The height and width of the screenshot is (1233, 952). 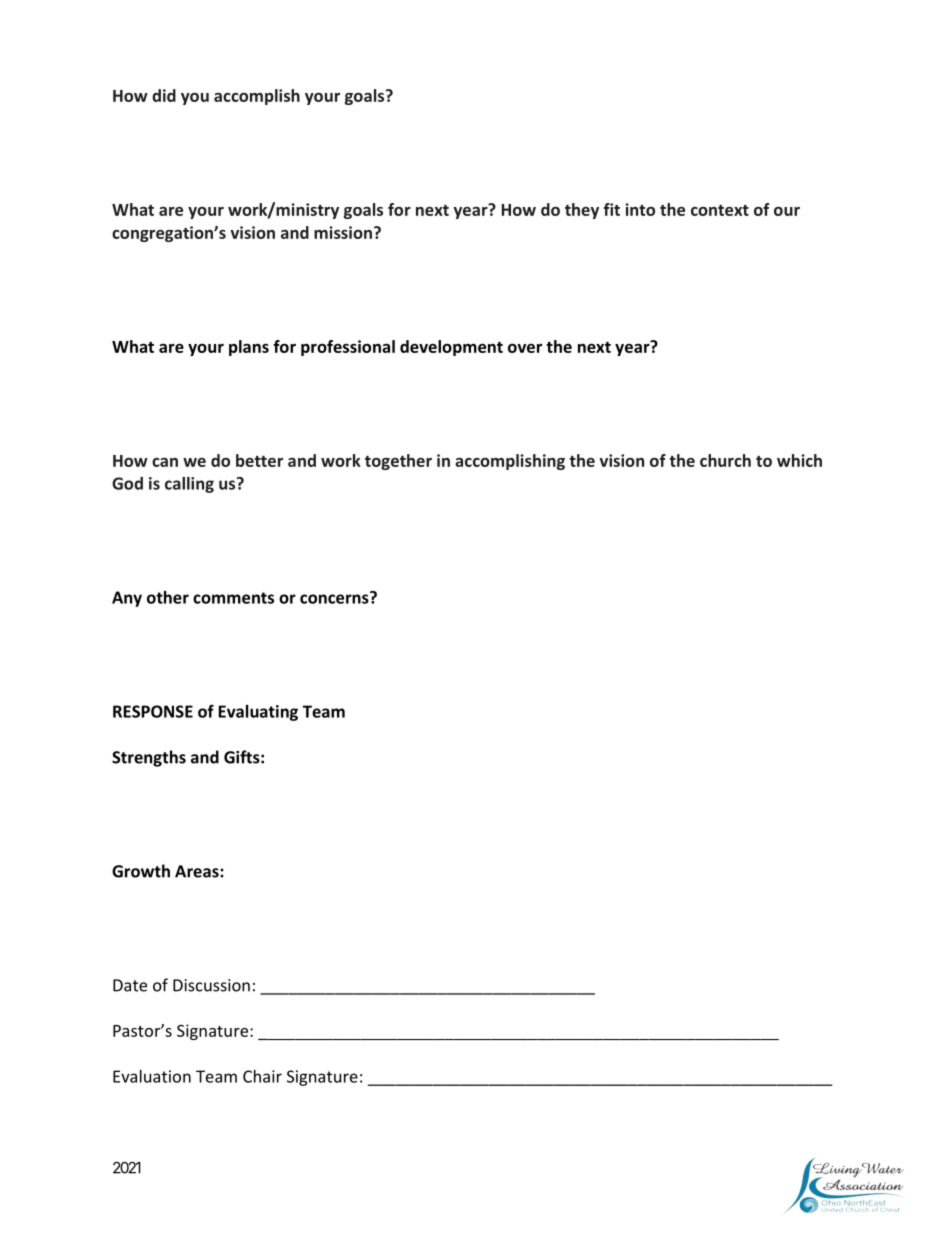 I want to click on comments, so click(x=233, y=598).
